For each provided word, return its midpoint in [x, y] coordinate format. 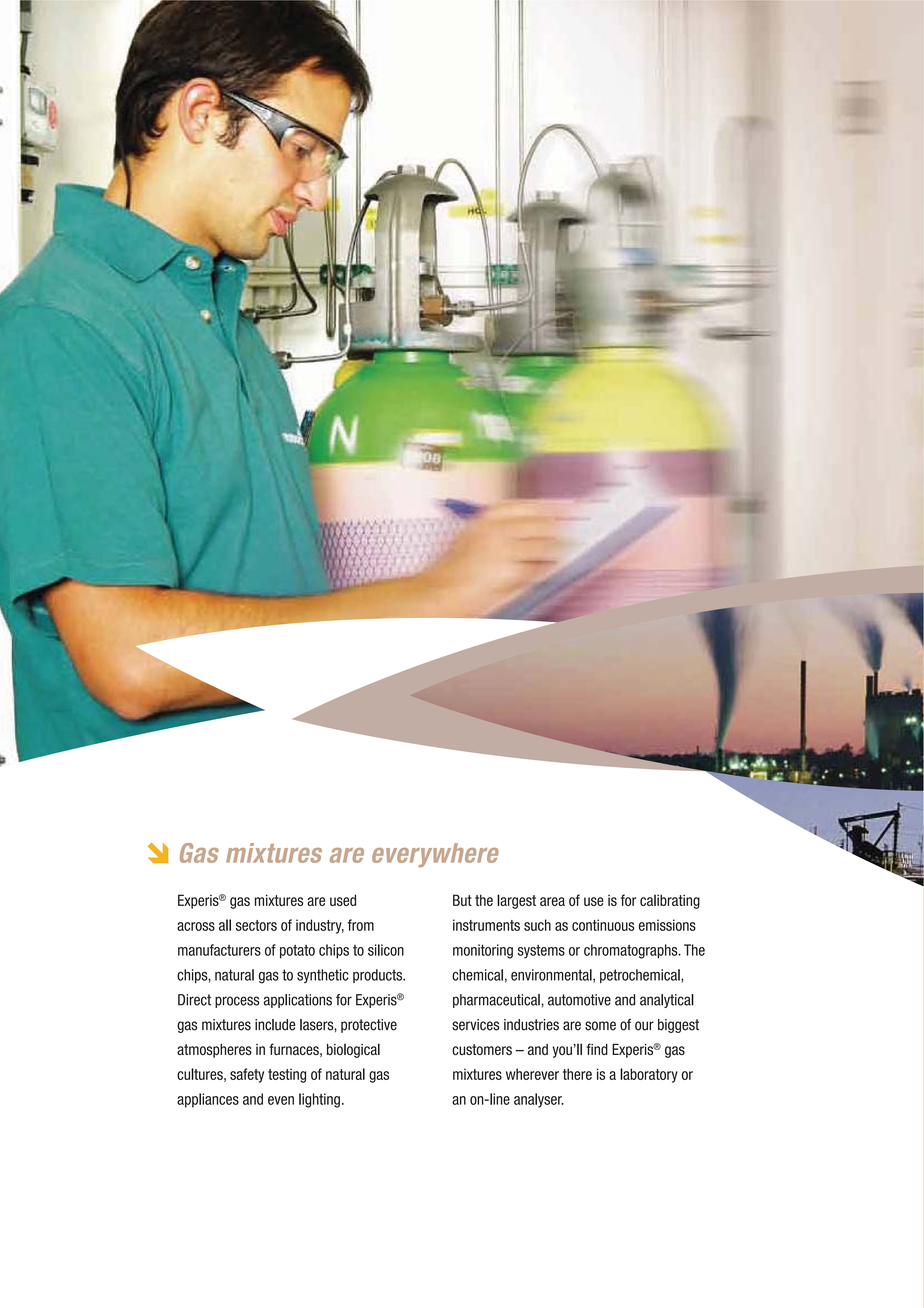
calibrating [670, 901]
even [281, 1100]
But [462, 900]
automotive [579, 1000]
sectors [256, 925]
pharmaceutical [497, 1001]
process [237, 1002]
